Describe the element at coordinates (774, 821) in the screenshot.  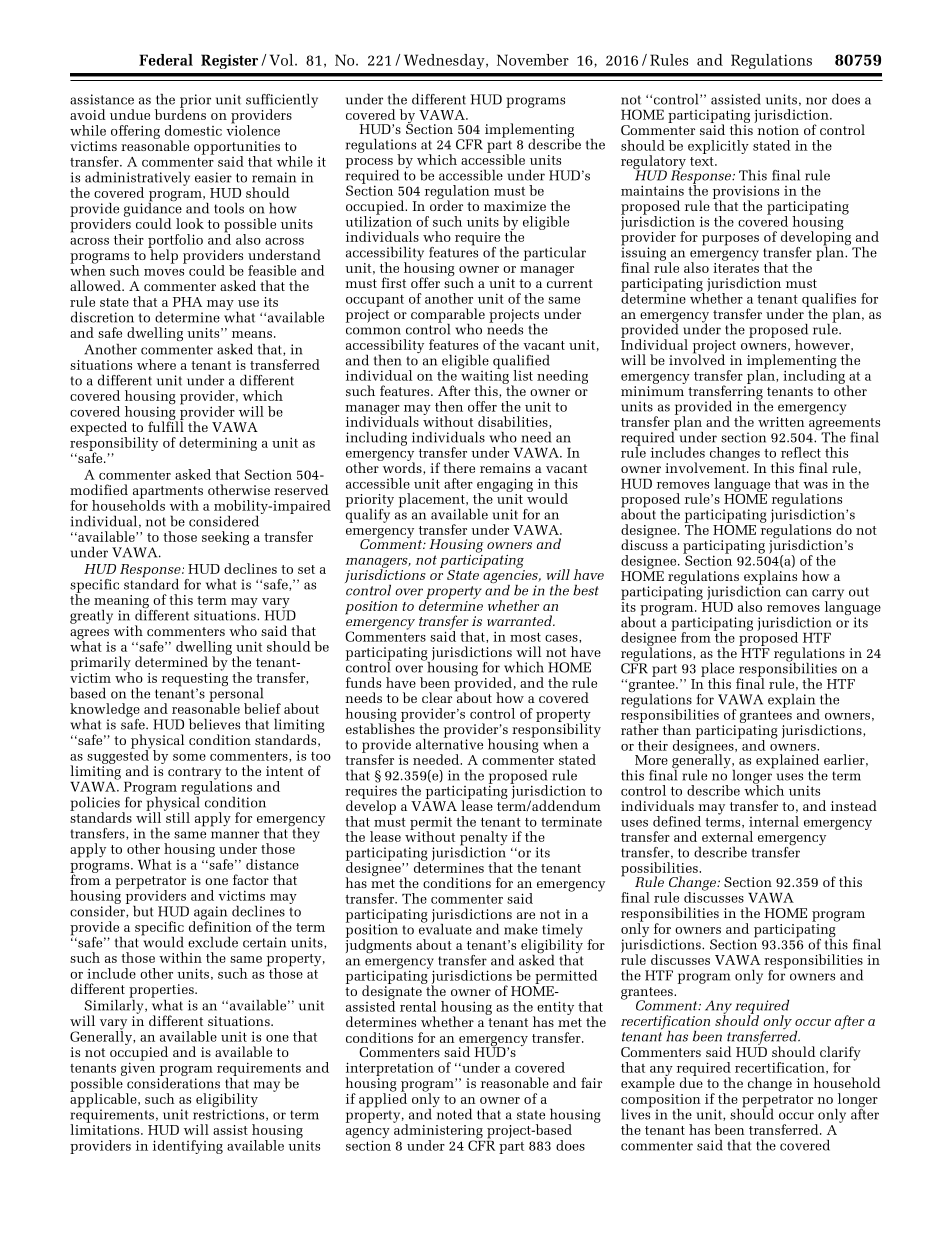
I see `internal` at that location.
